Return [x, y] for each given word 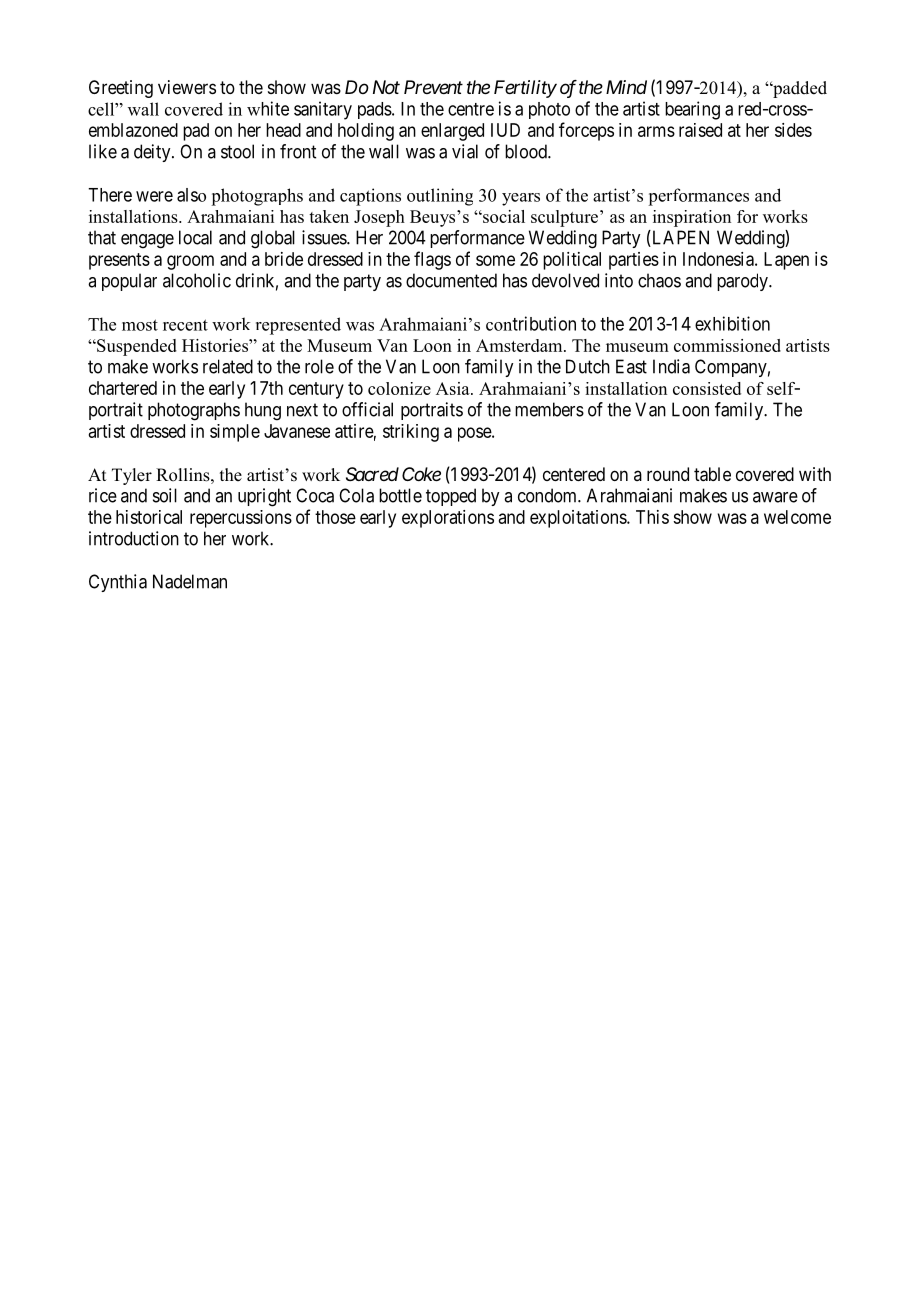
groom [190, 262]
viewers [187, 87]
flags [432, 260]
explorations [448, 519]
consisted [707, 388]
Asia [454, 388]
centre [471, 109]
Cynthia [118, 583]
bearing [692, 110]
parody [743, 282]
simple [235, 433]
